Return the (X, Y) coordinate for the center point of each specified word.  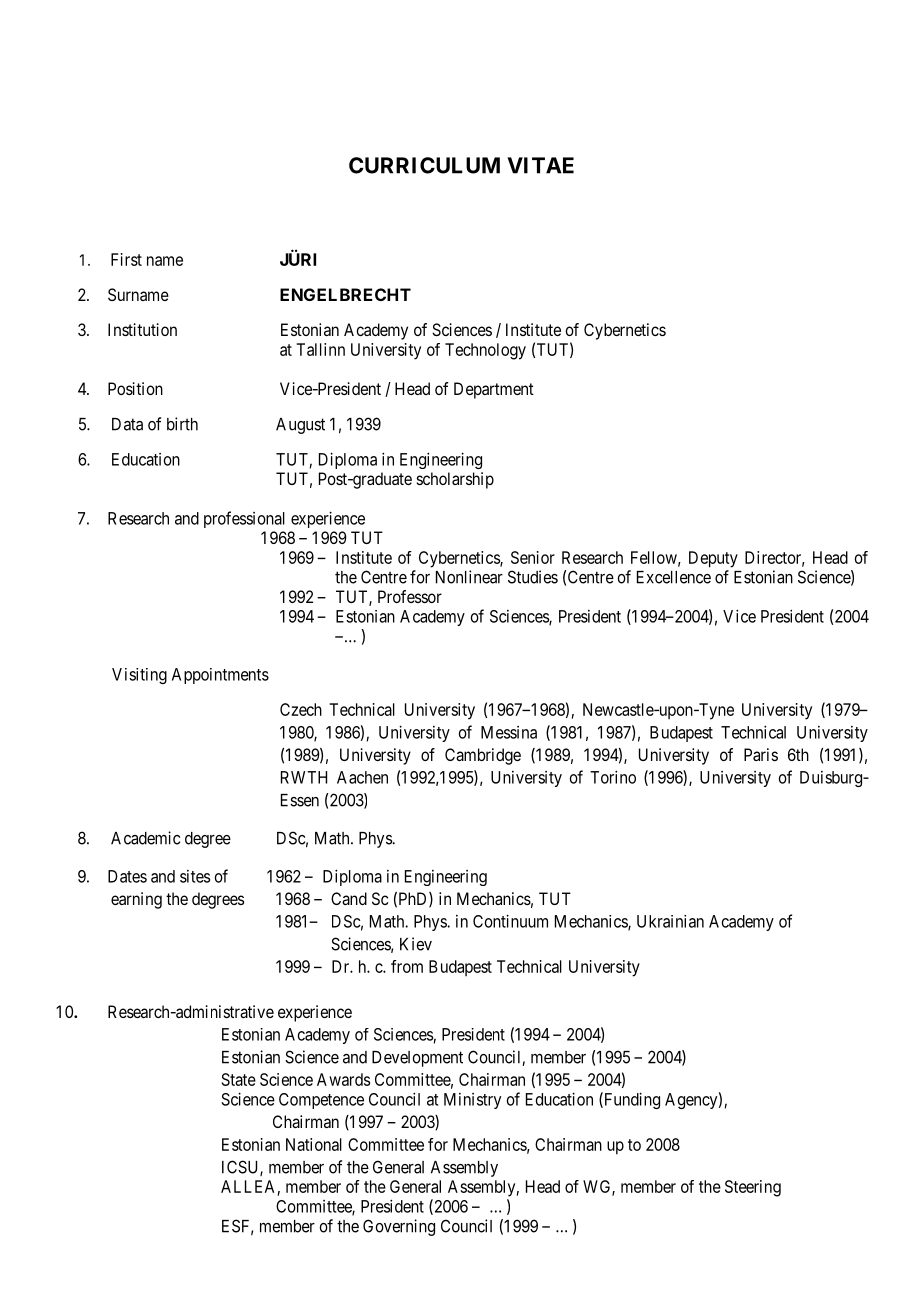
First (126, 259)
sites (195, 876)
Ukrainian (670, 921)
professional (244, 519)
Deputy (713, 559)
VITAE (540, 165)
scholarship (455, 480)
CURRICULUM (424, 165)
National (314, 1144)
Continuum (510, 921)
